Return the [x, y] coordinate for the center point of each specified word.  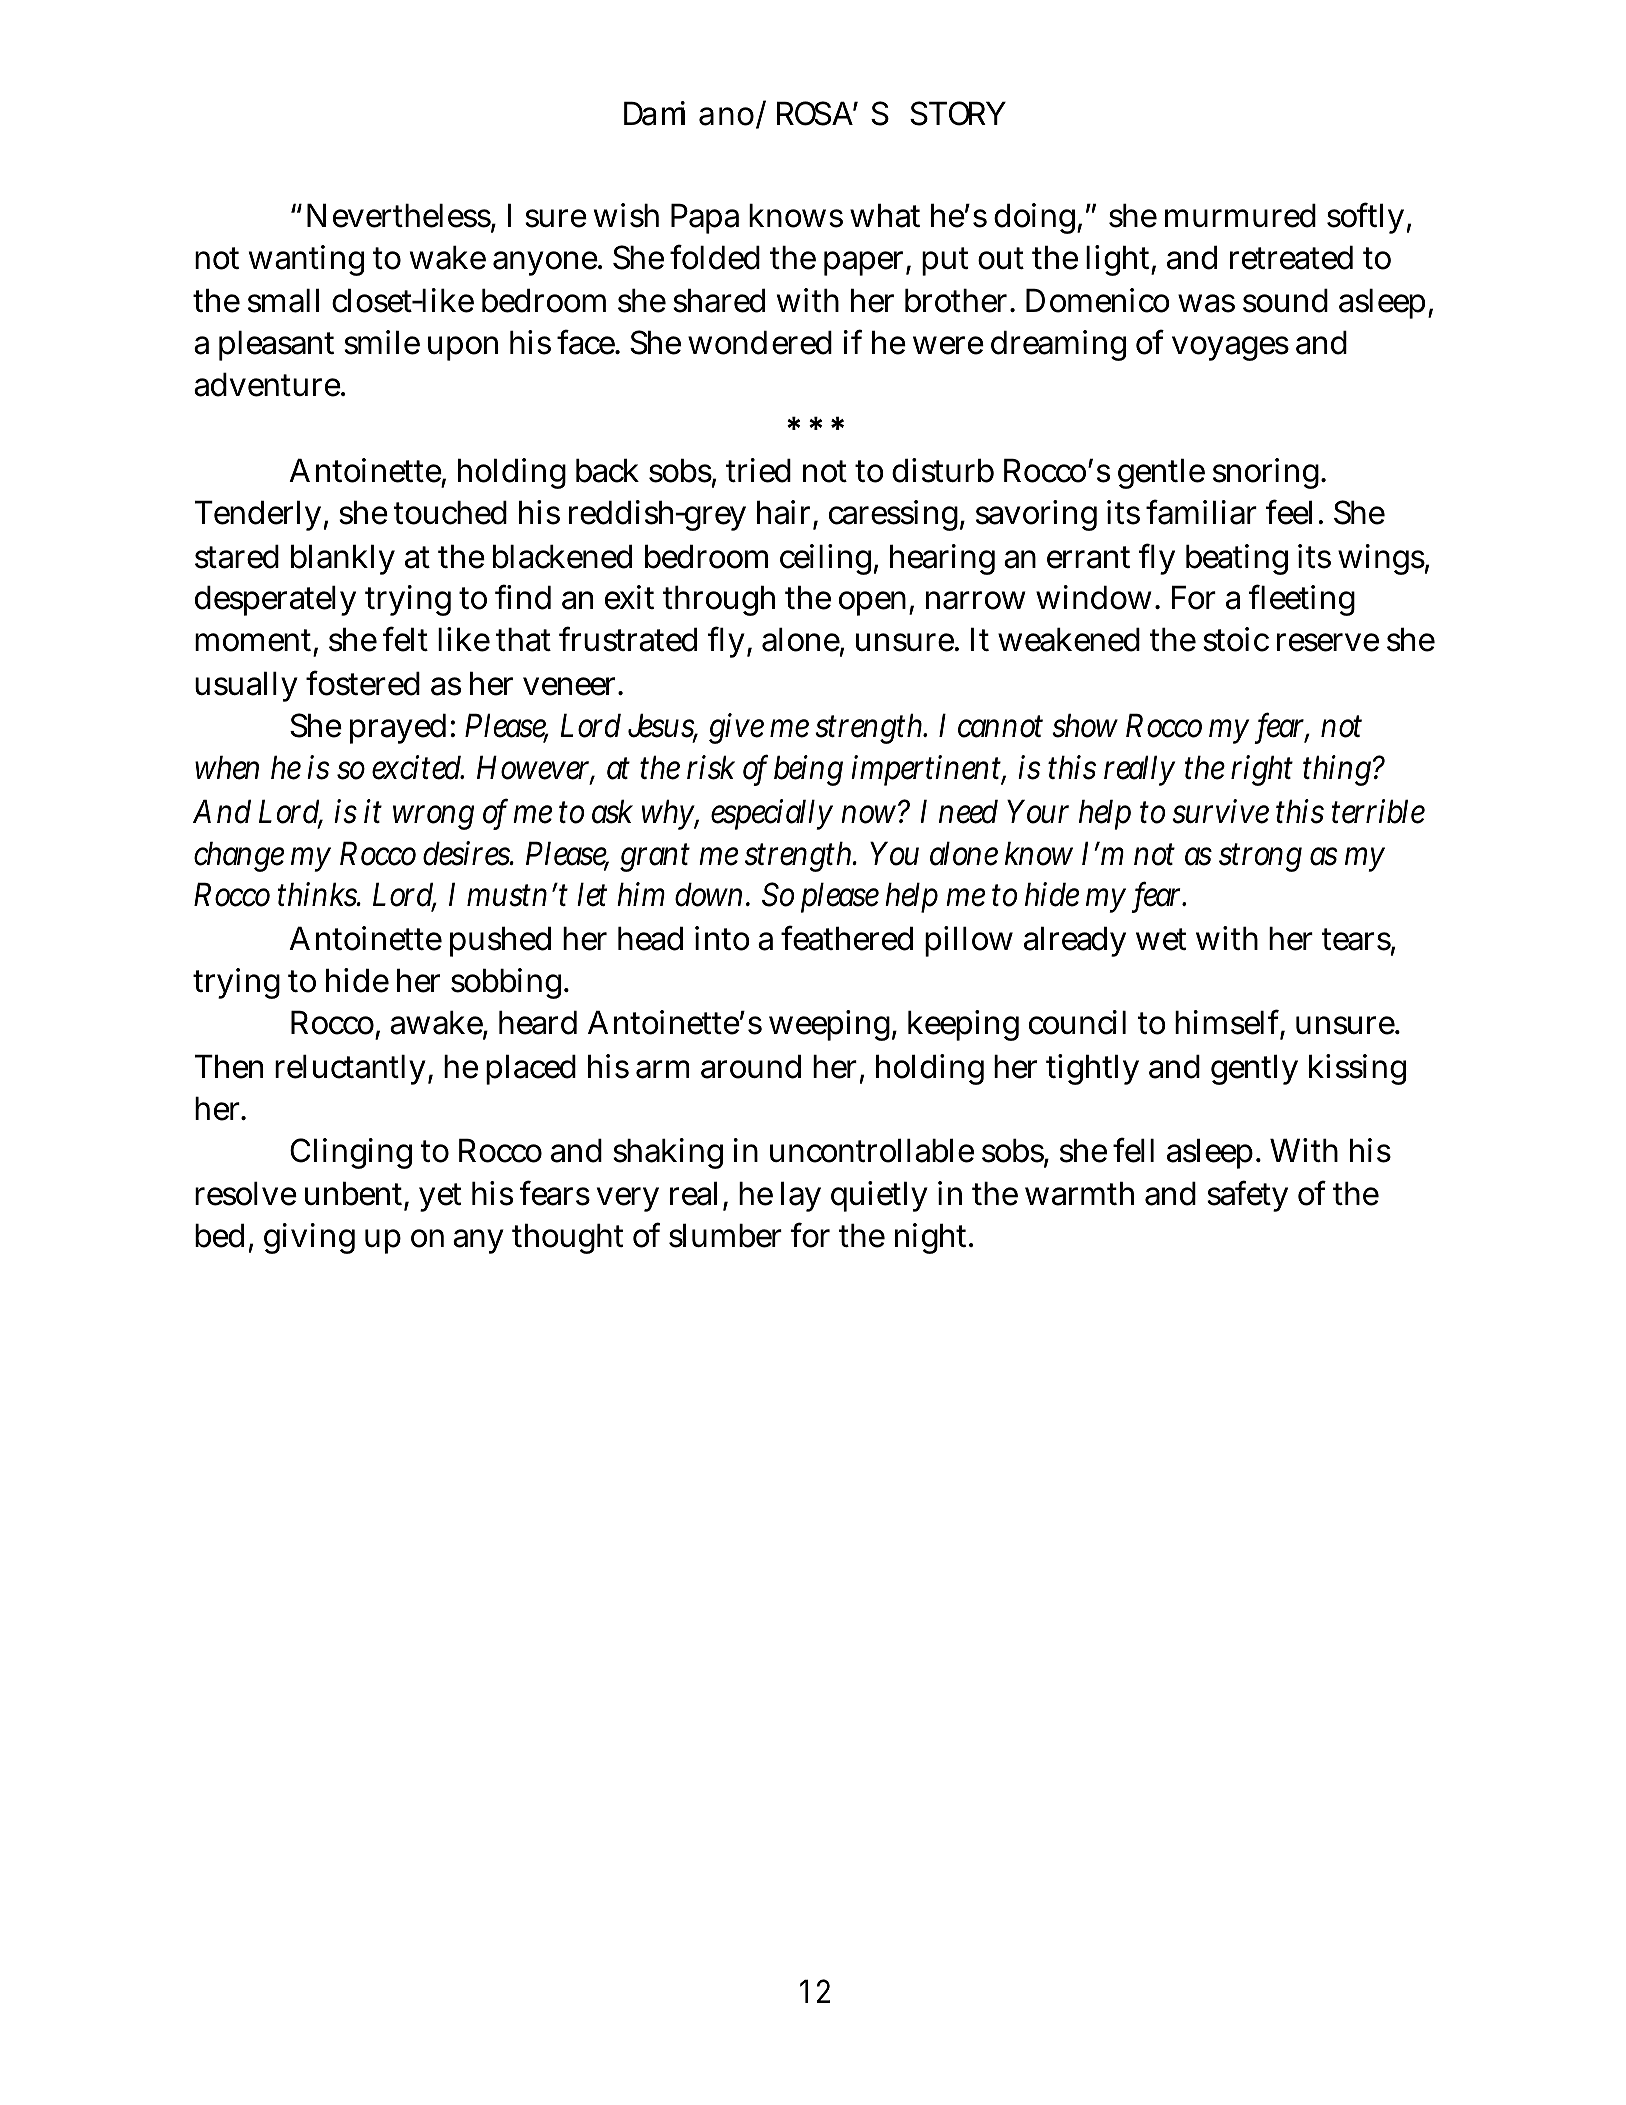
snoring [1268, 473]
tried [758, 470]
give [736, 728]
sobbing [508, 983]
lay [801, 1196]
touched [450, 512]
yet [440, 1198]
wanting [306, 260]
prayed [398, 728]
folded [715, 257]
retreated [1291, 257]
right [1262, 770]
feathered [847, 938]
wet [1161, 940]
